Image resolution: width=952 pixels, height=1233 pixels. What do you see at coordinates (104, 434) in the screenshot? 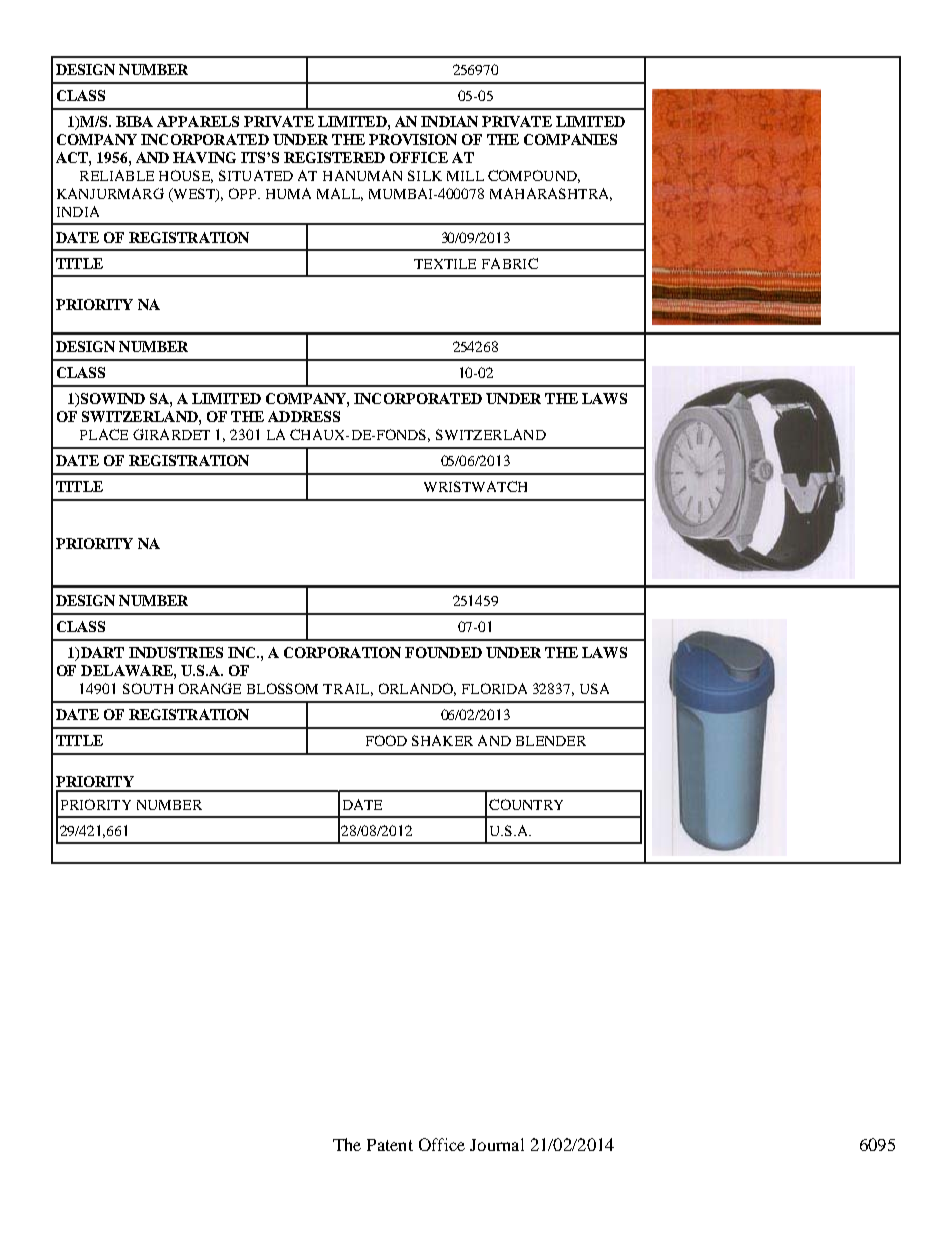
I see `PLACE` at bounding box center [104, 434].
